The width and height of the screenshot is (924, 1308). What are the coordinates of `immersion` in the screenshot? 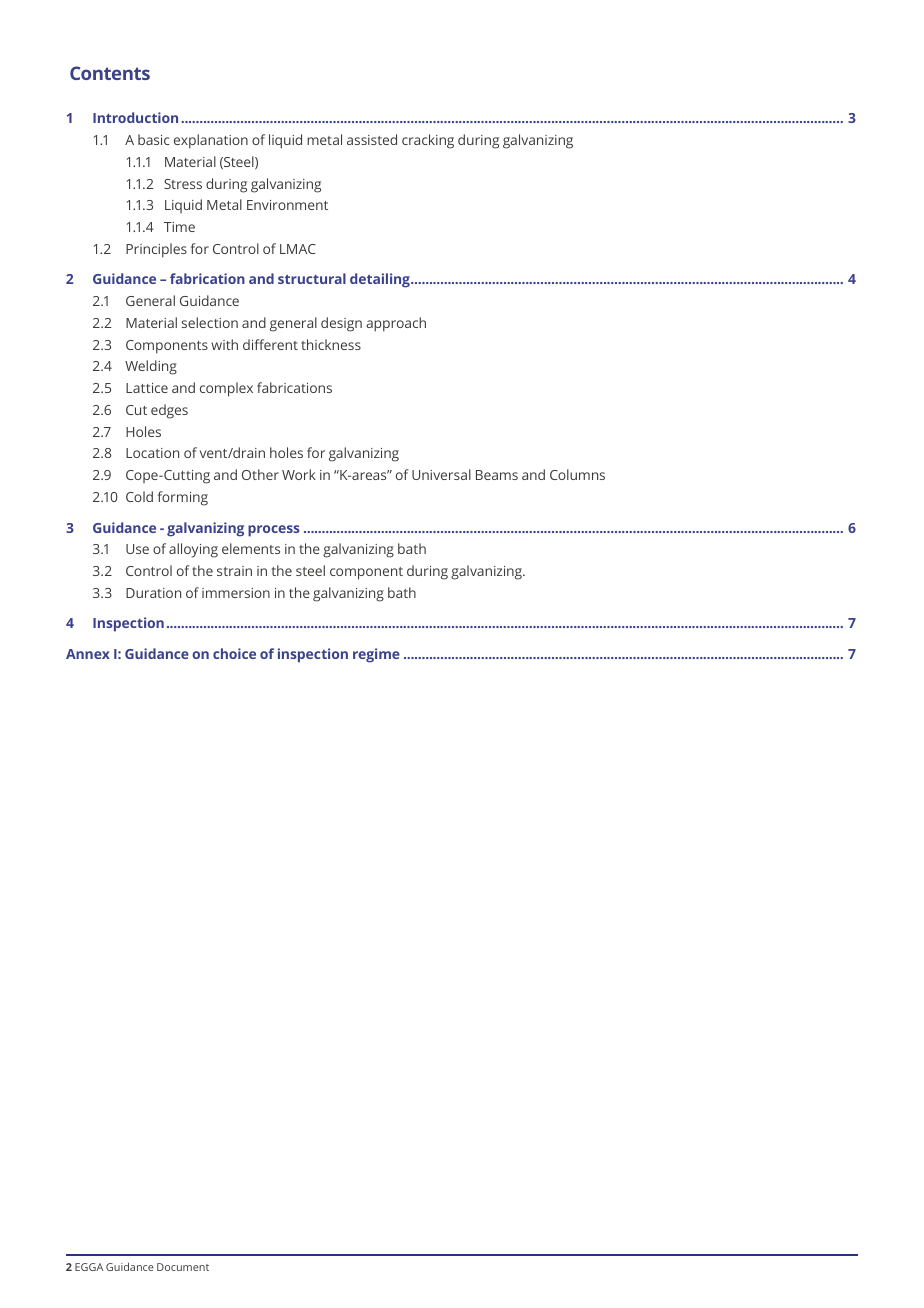 It's located at (236, 593).
